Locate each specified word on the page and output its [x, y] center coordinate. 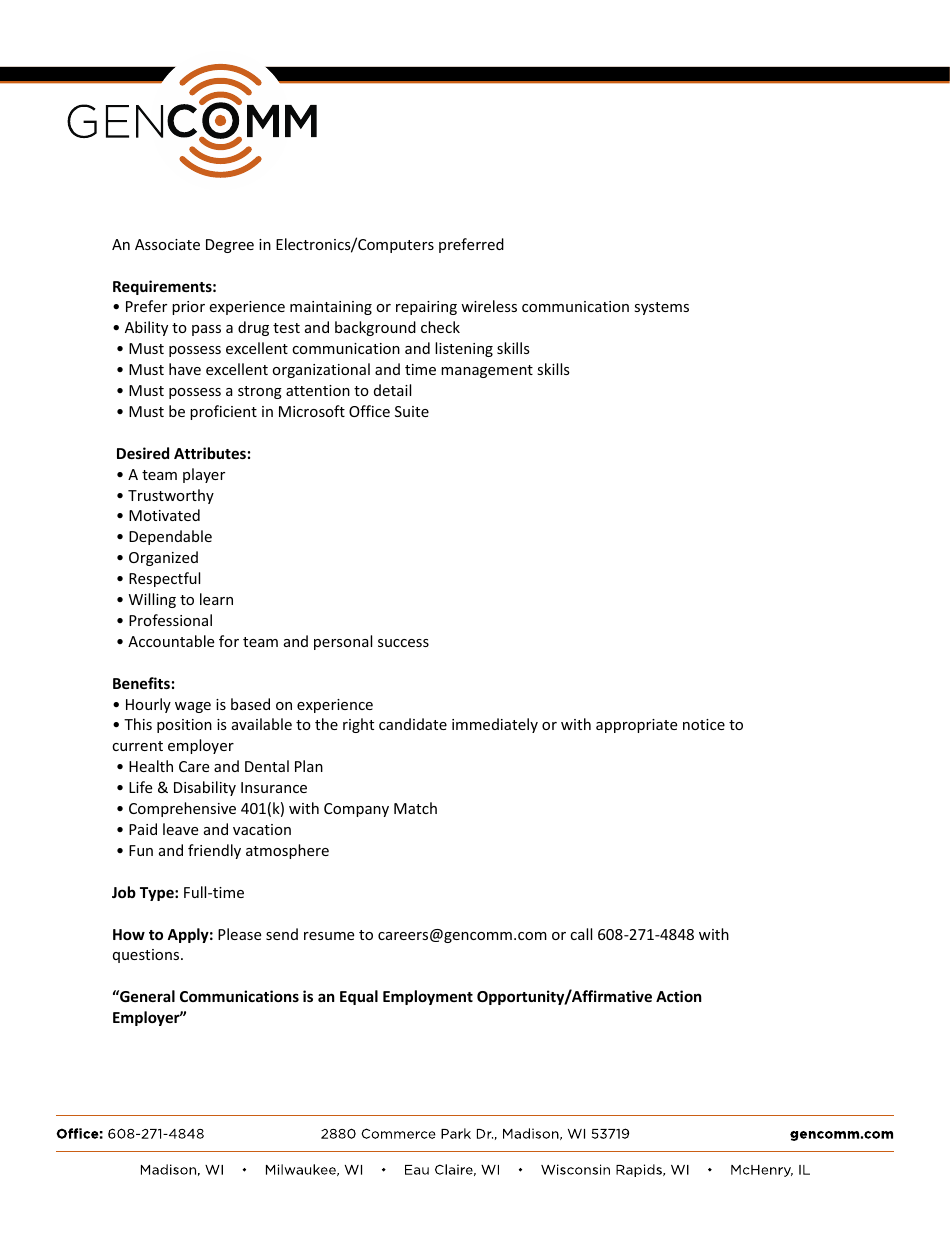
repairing [426, 308]
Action [679, 996]
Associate [167, 244]
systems [661, 308]
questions [147, 956]
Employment [428, 997]
